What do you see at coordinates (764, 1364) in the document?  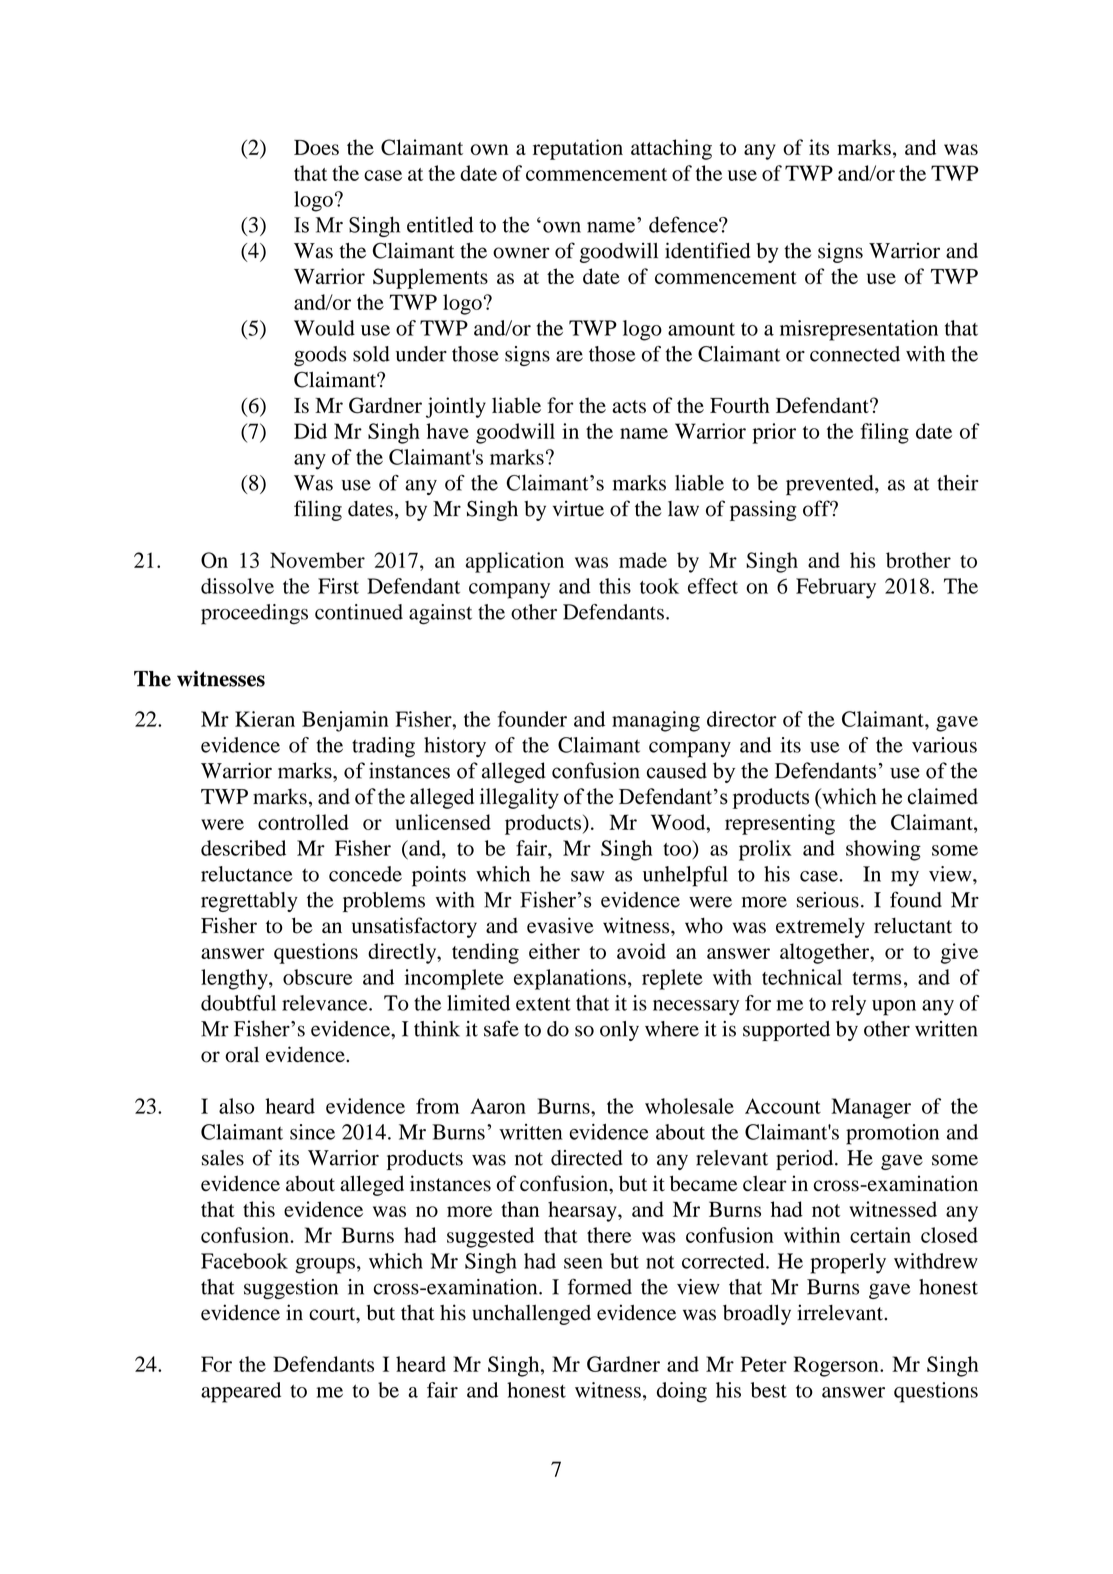 I see `Peter` at bounding box center [764, 1364].
